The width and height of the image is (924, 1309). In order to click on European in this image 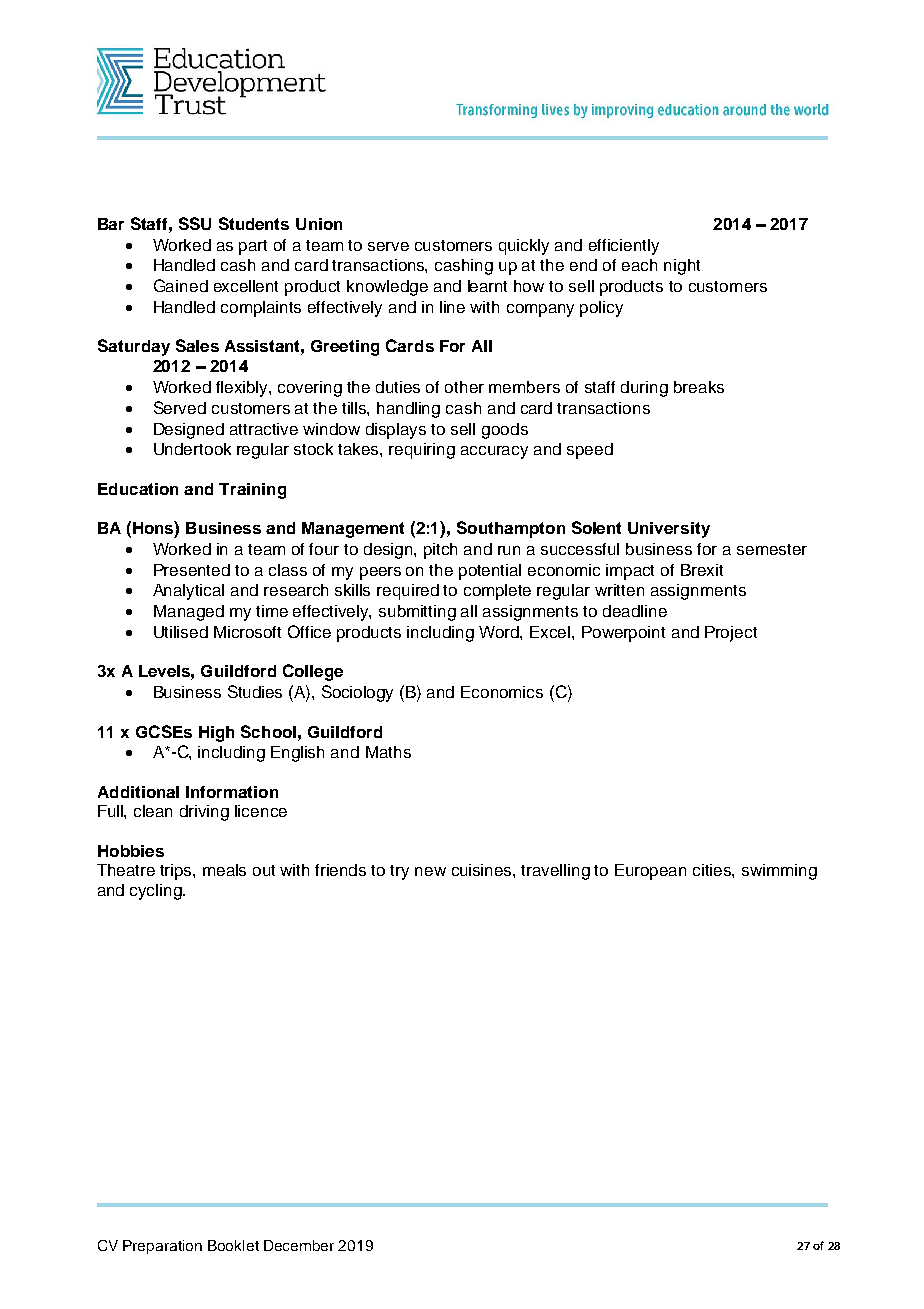, I will do `click(650, 872)`.
